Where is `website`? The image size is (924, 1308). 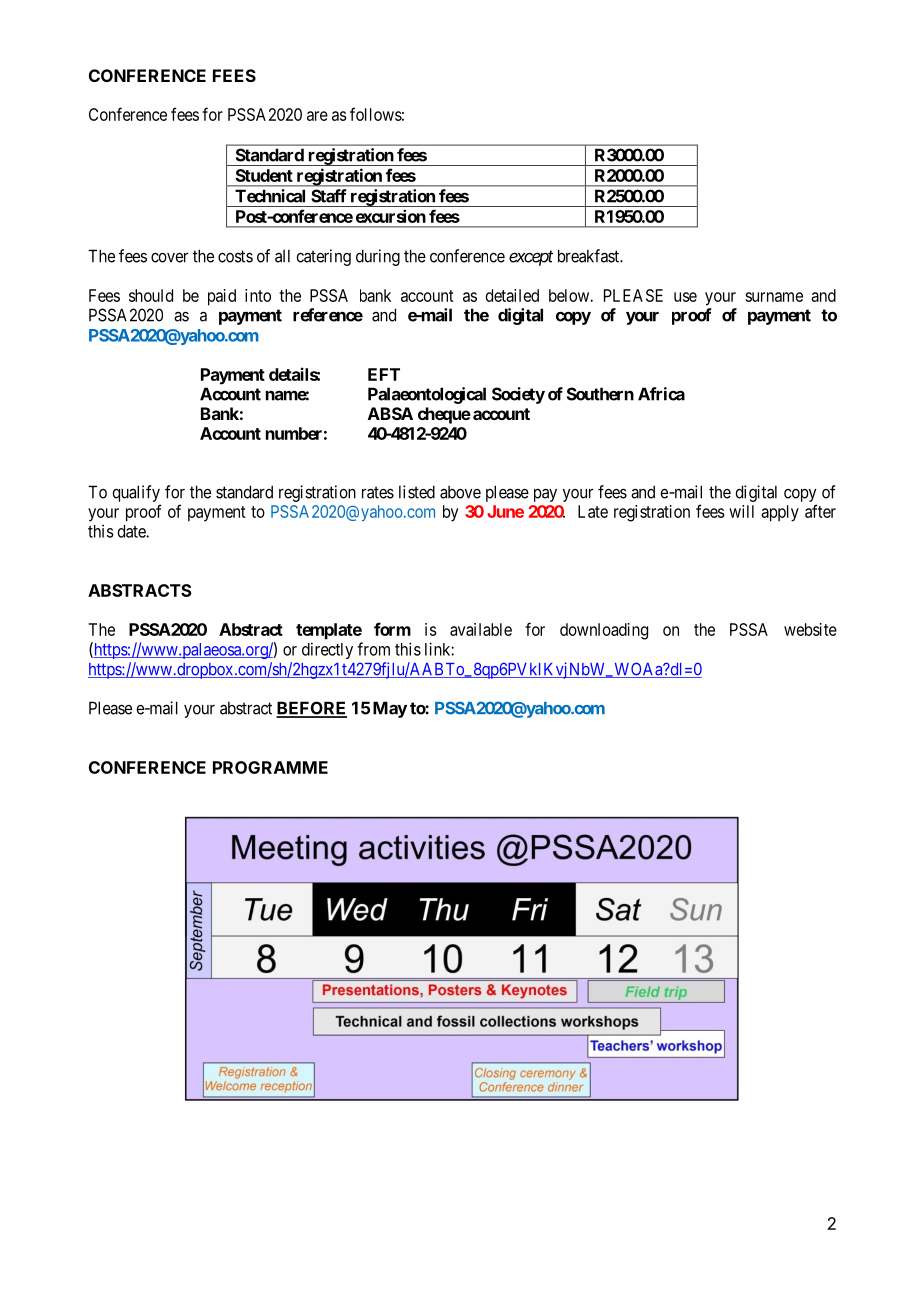 website is located at coordinates (810, 629).
